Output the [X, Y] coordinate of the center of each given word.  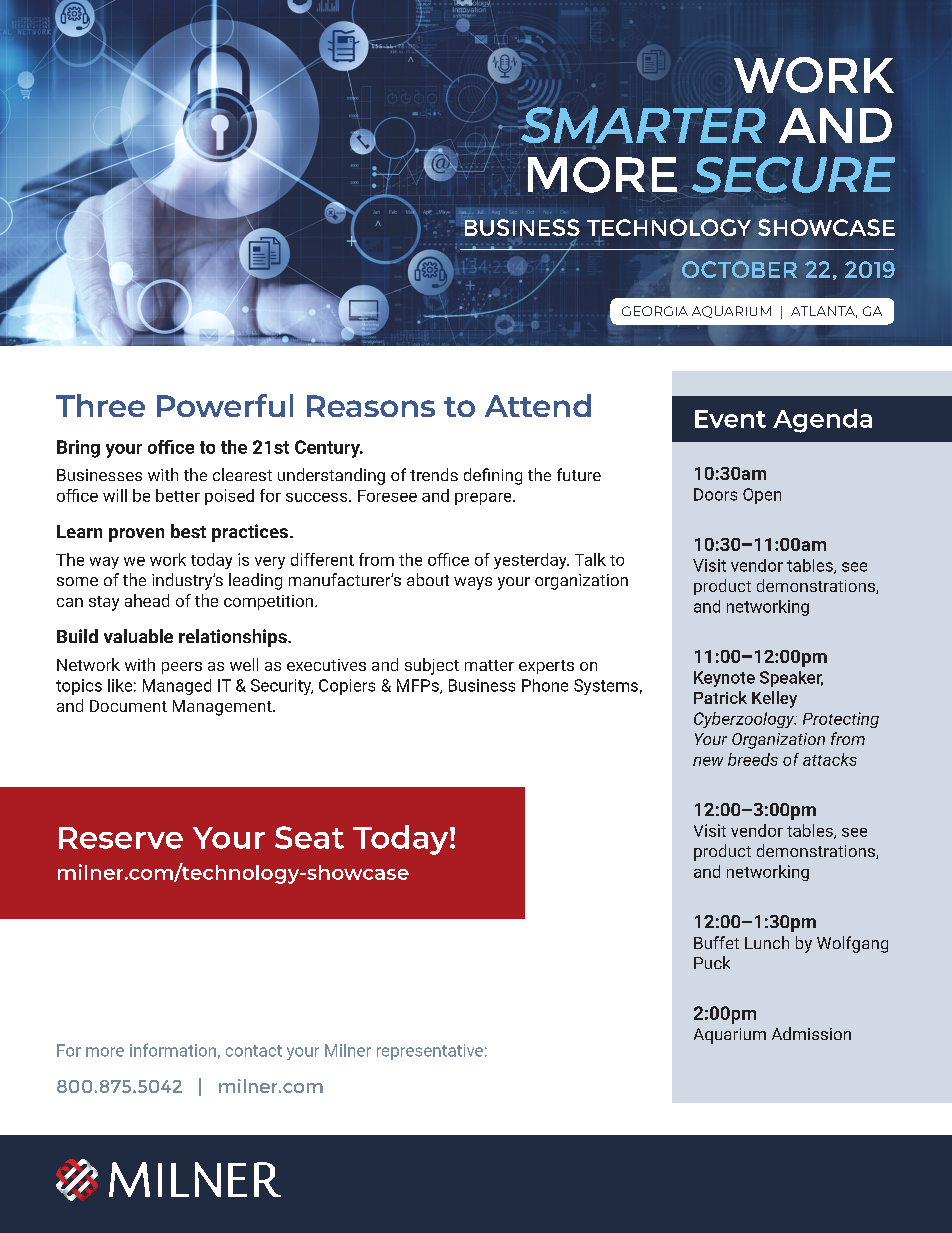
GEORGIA [655, 311]
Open [762, 496]
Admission [811, 1033]
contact [254, 1051]
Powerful [225, 405]
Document [128, 706]
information [173, 1050]
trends [434, 474]
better [178, 495]
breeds [753, 759]
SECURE [793, 175]
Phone [545, 685]
